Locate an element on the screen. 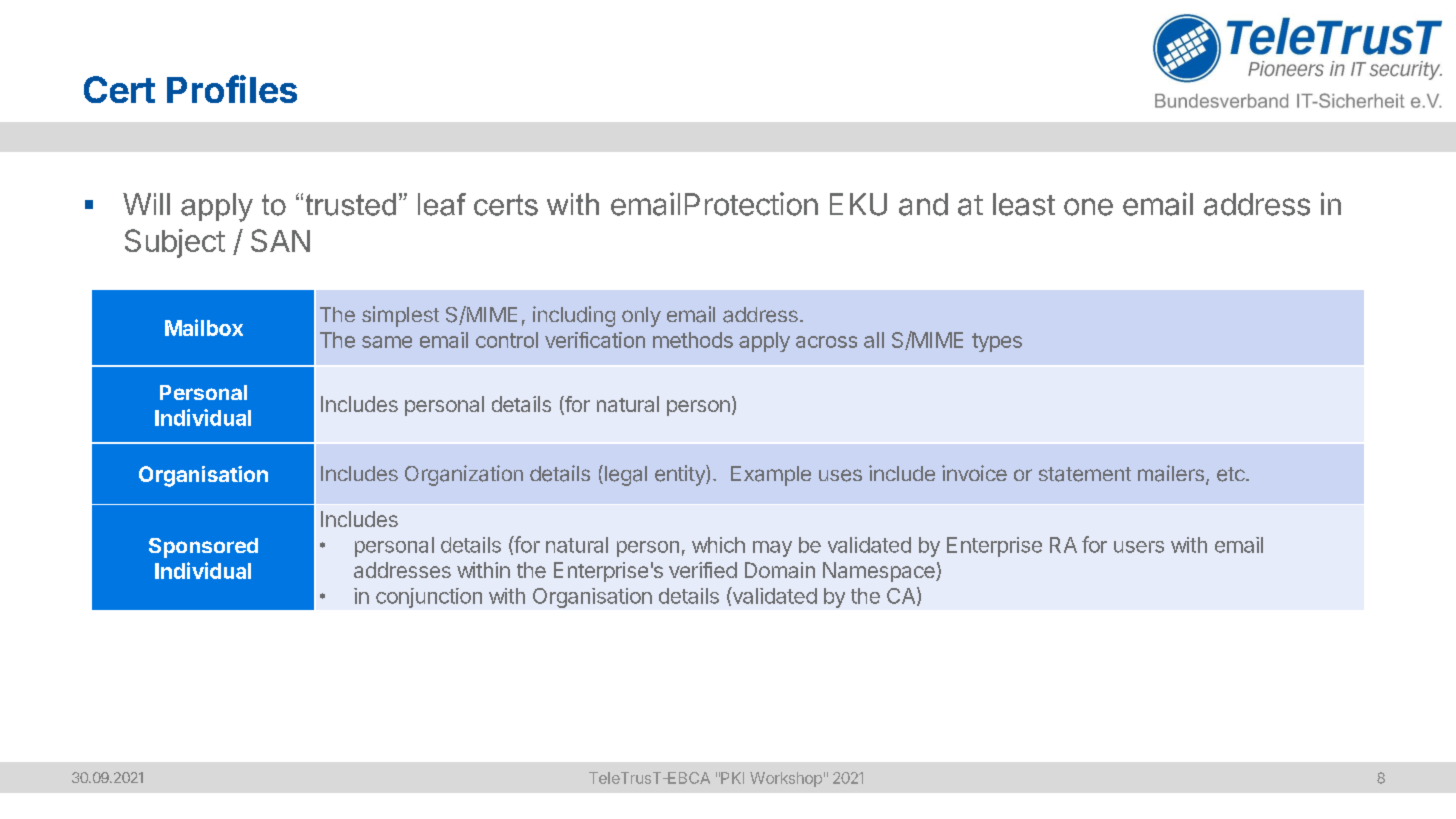 This screenshot has width=1456, height=819. Workshop is located at coordinates (786, 779).
